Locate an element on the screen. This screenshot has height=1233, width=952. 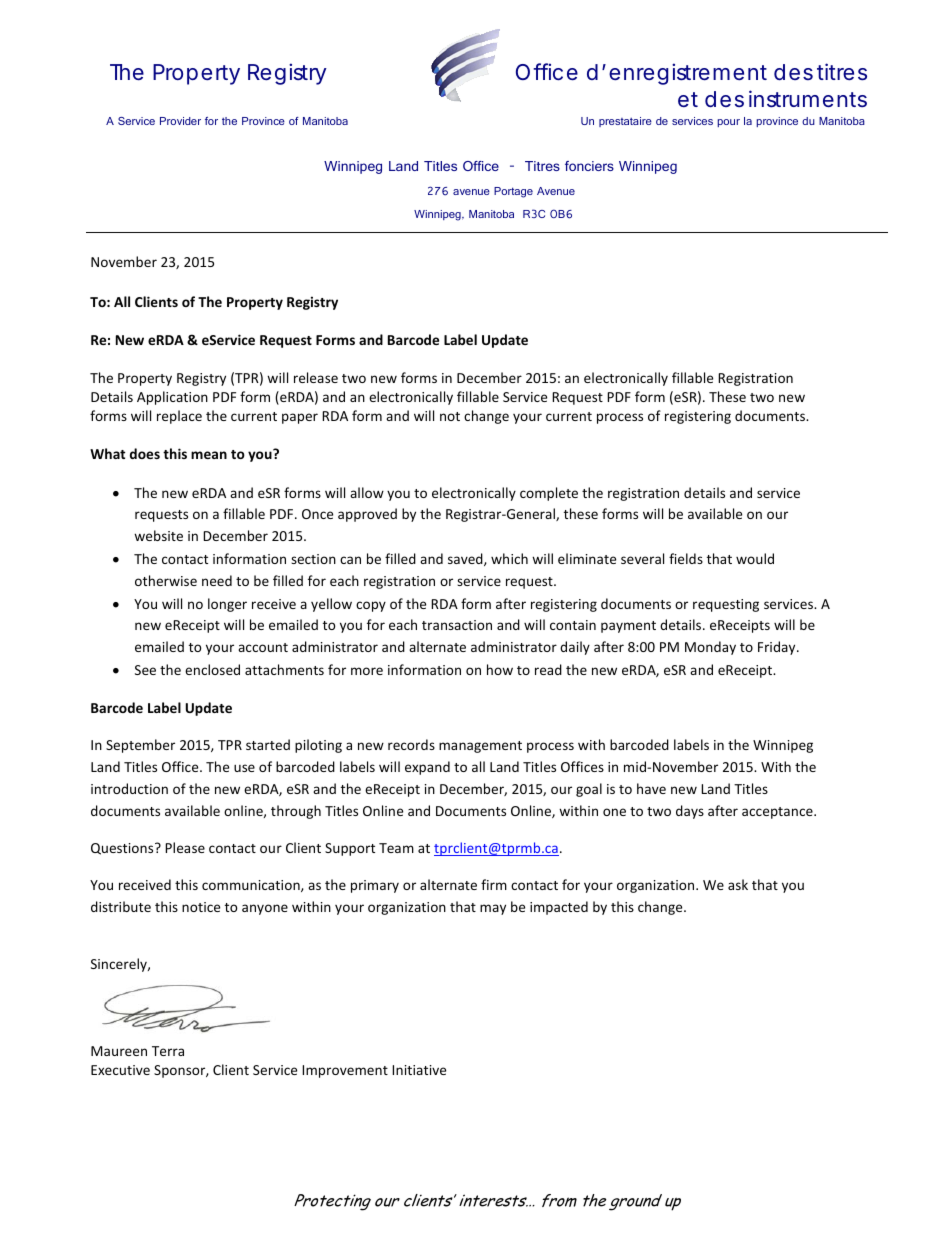
pour is located at coordinates (728, 123).
